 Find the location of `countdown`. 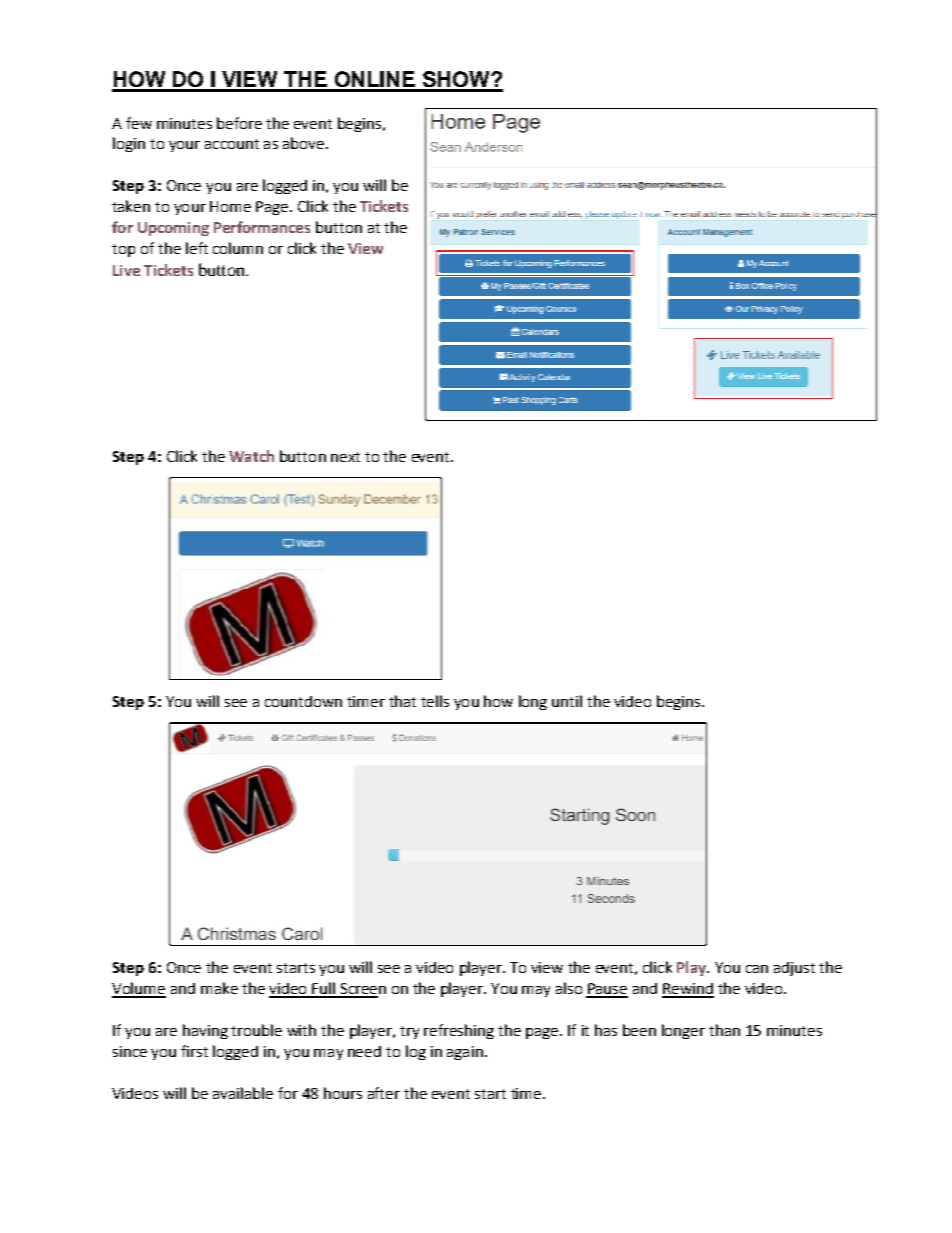

countdown is located at coordinates (303, 701).
